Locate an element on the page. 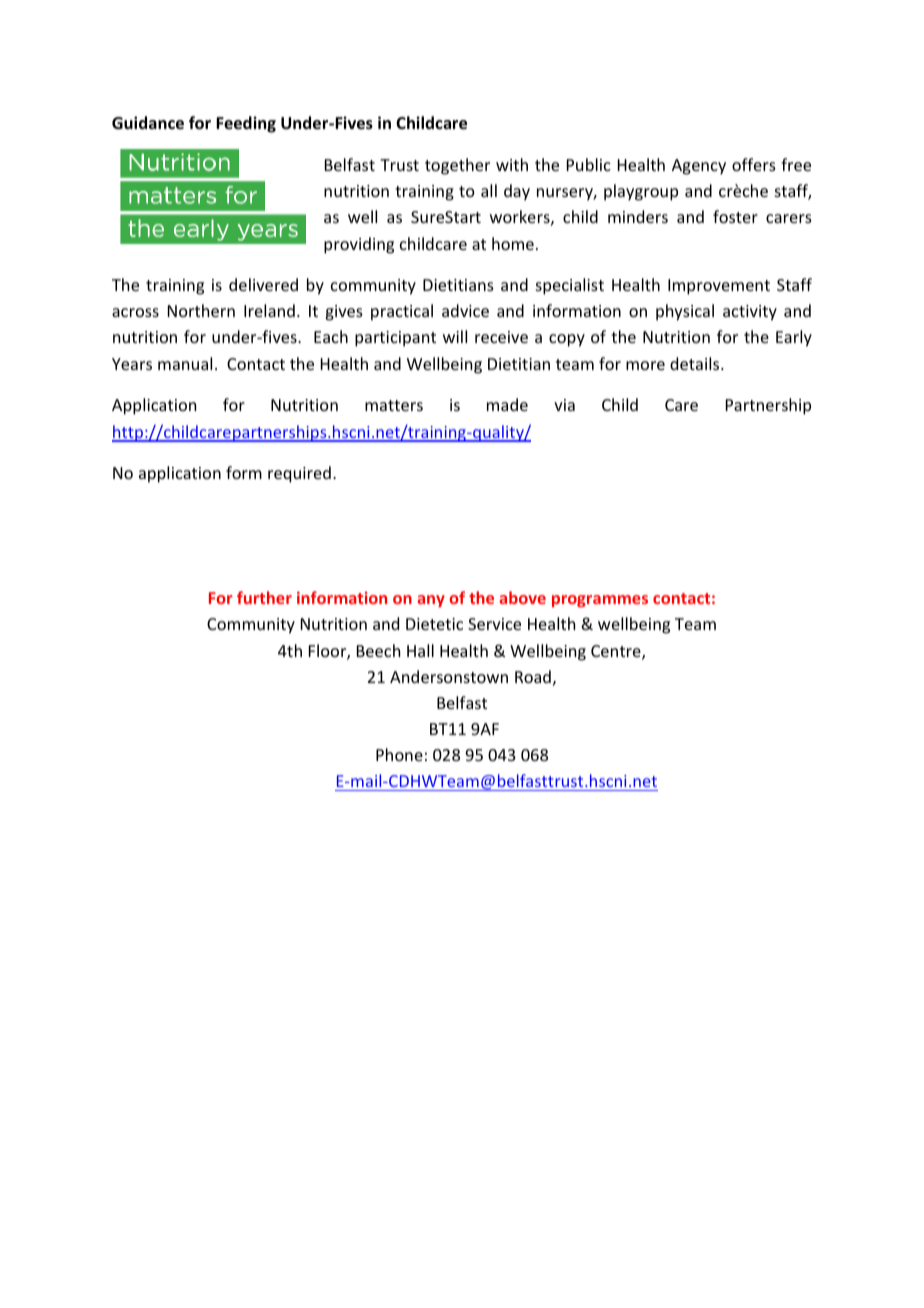 The height and width of the page is (1308, 924). Agency is located at coordinates (699, 167).
